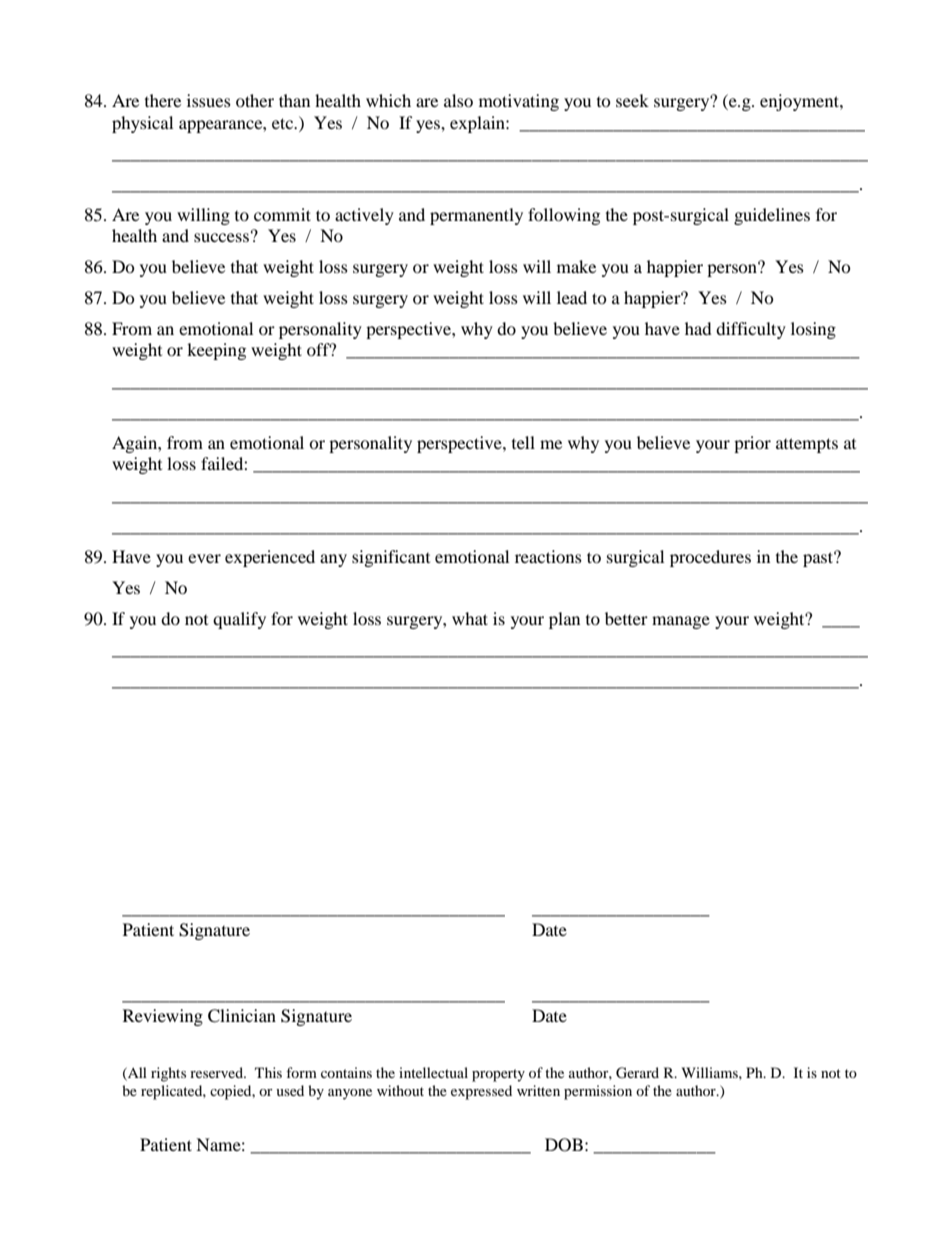 This page has height=1233, width=952. What do you see at coordinates (478, 124) in the page?
I see `explain` at bounding box center [478, 124].
